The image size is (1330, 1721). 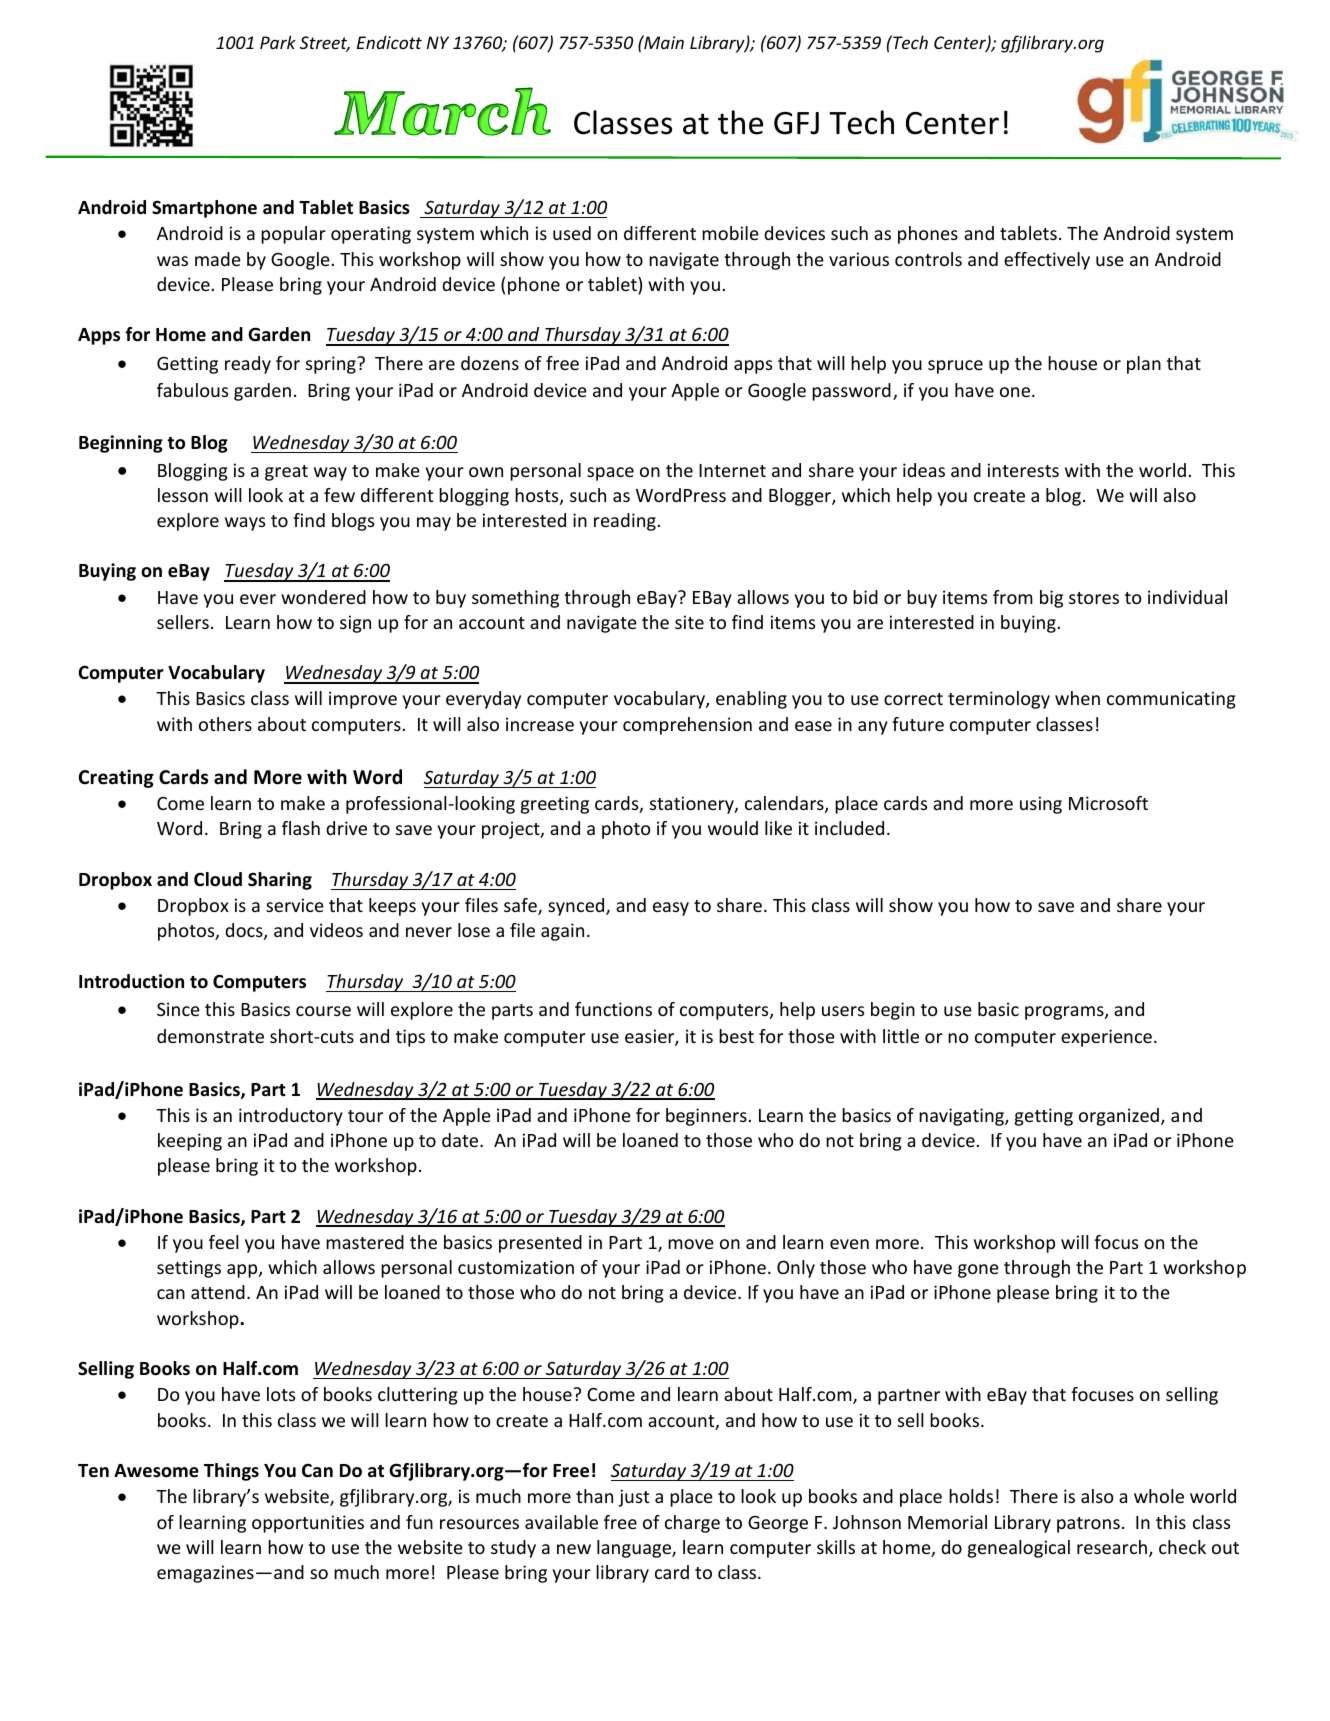 I want to click on would, so click(x=733, y=828).
